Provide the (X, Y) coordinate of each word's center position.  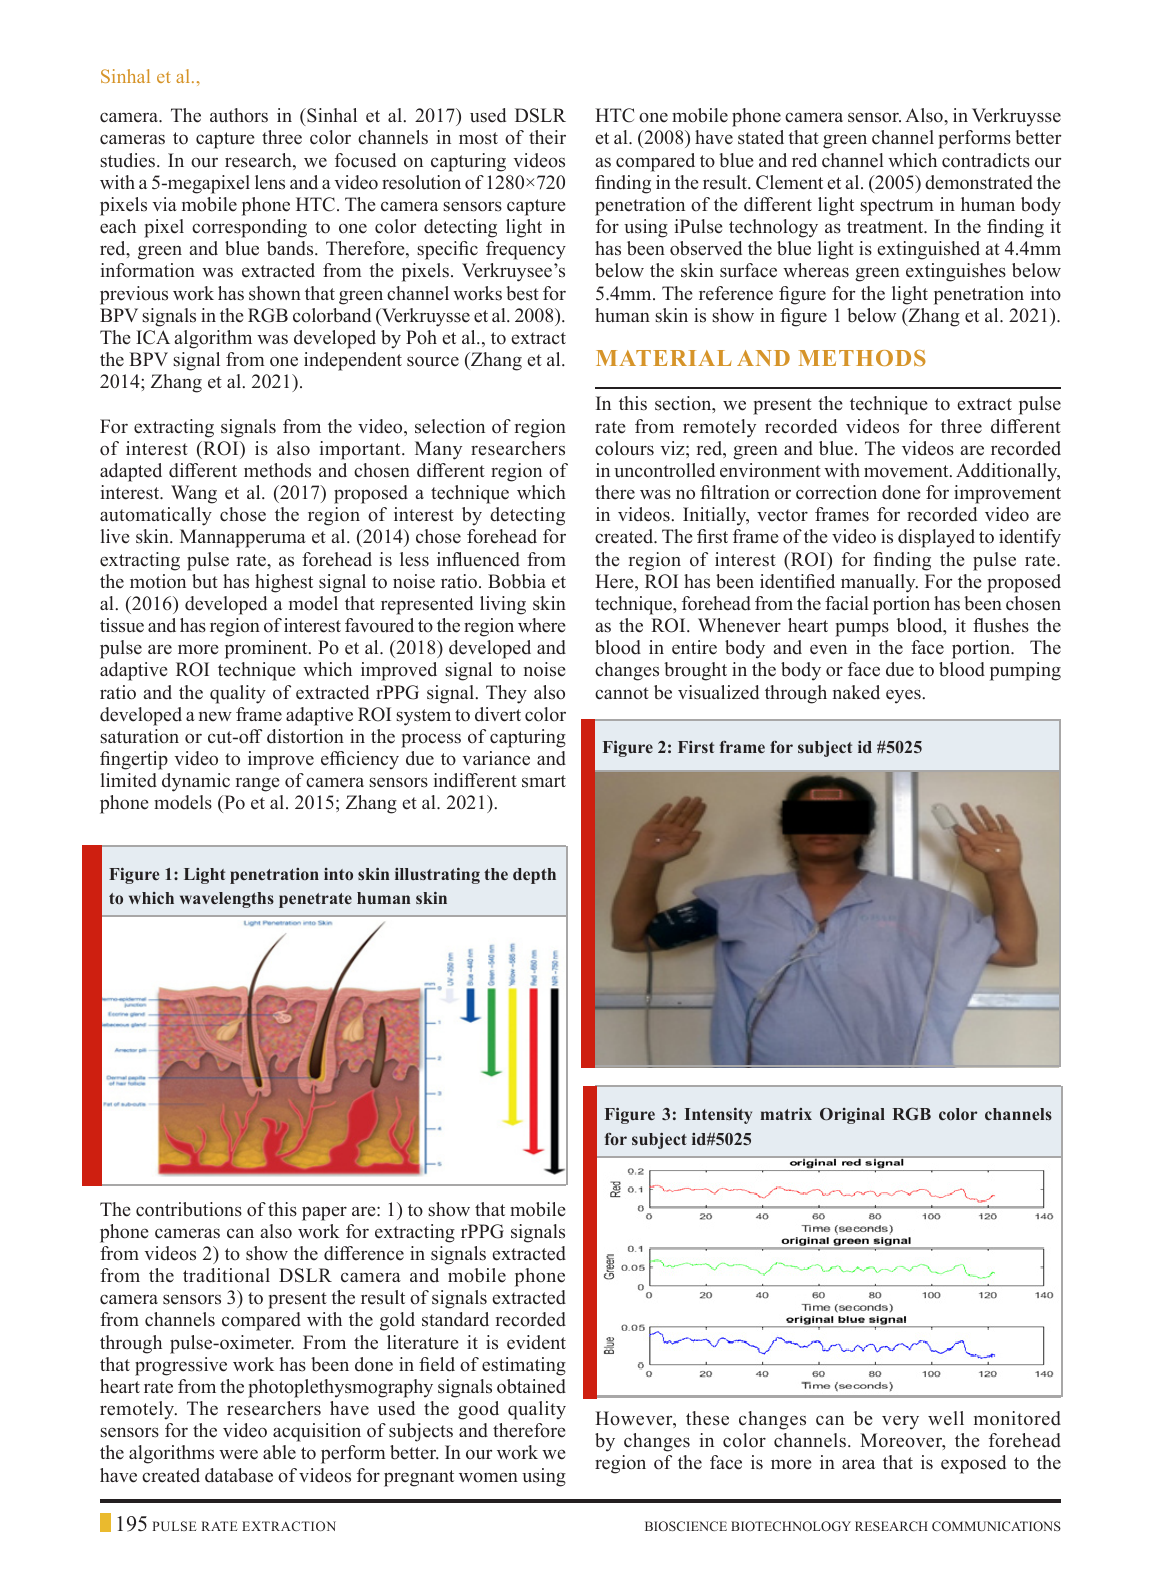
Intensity (718, 1115)
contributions (189, 1209)
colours (624, 448)
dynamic (196, 782)
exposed (973, 1464)
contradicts (986, 160)
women (488, 1477)
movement (907, 471)
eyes (903, 696)
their (547, 137)
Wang (194, 494)
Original (852, 1115)
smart (544, 781)
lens (270, 182)
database (239, 1475)
